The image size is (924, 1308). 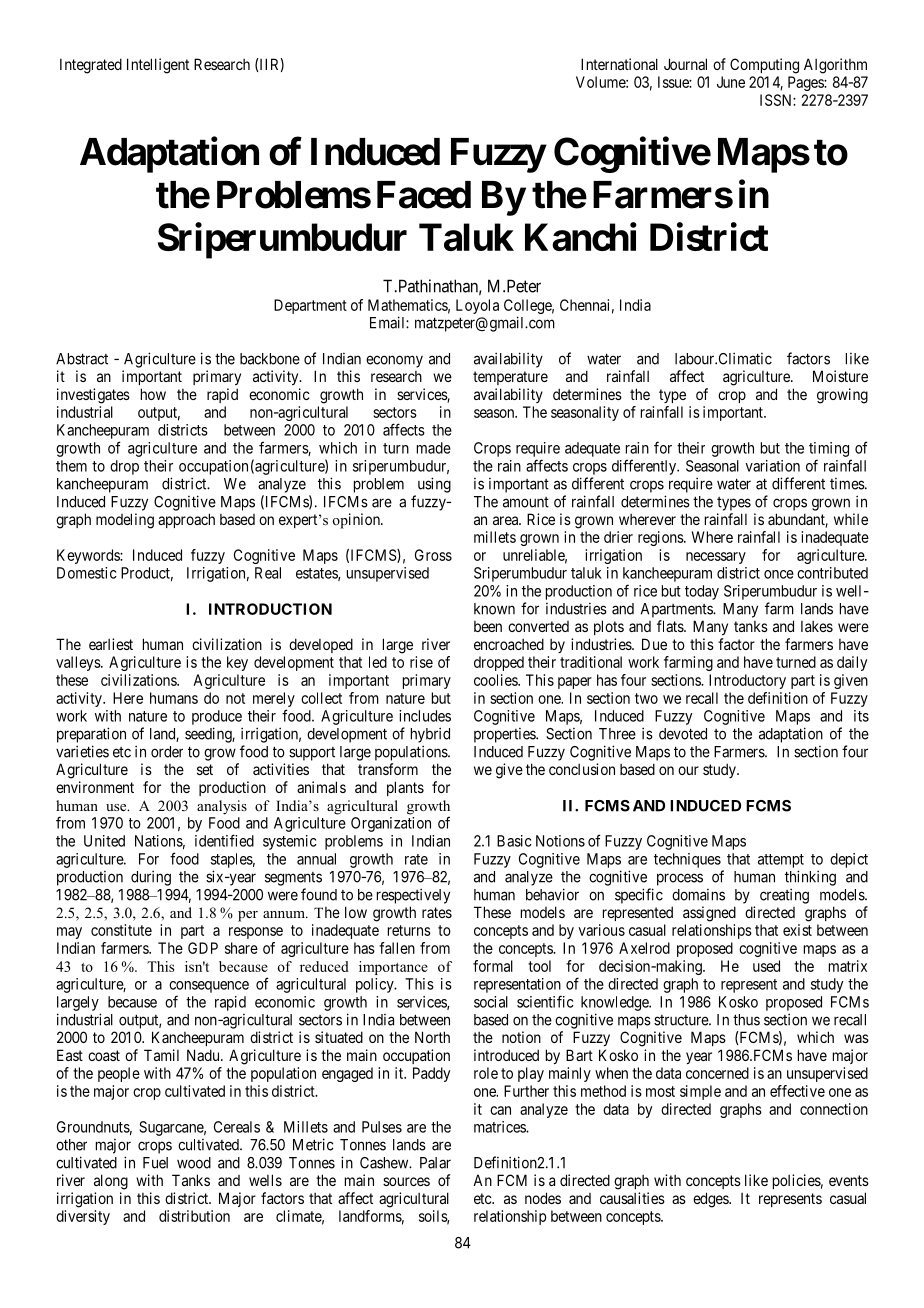 What do you see at coordinates (406, 1181) in the screenshot?
I see `sources` at bounding box center [406, 1181].
